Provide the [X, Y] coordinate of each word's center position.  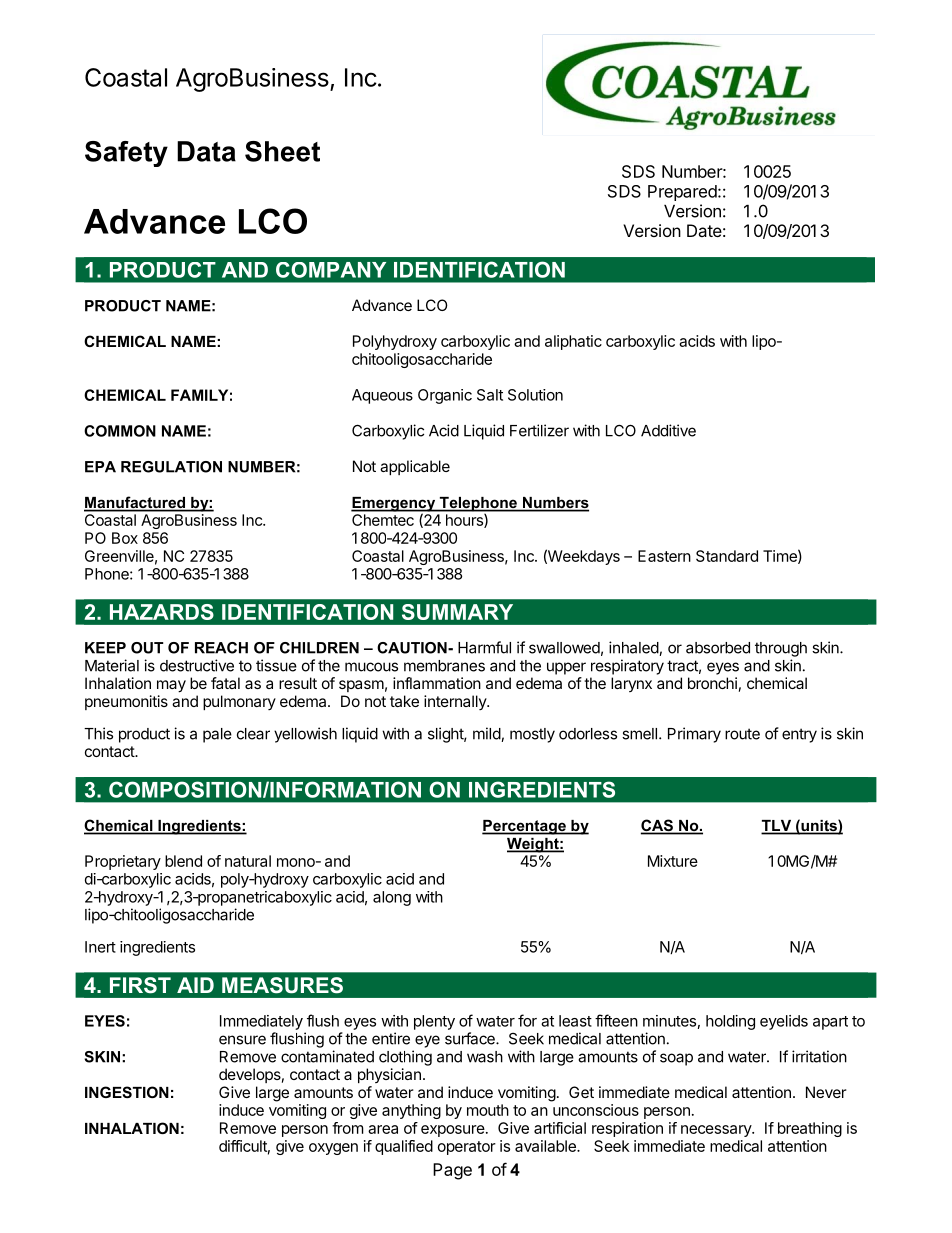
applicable [415, 467]
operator [467, 1148]
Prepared [683, 193]
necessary [717, 1131]
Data [206, 151]
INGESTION [127, 1092]
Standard [727, 556]
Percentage [525, 827]
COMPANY [331, 270]
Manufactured [135, 503]
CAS [658, 826]
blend [183, 861]
